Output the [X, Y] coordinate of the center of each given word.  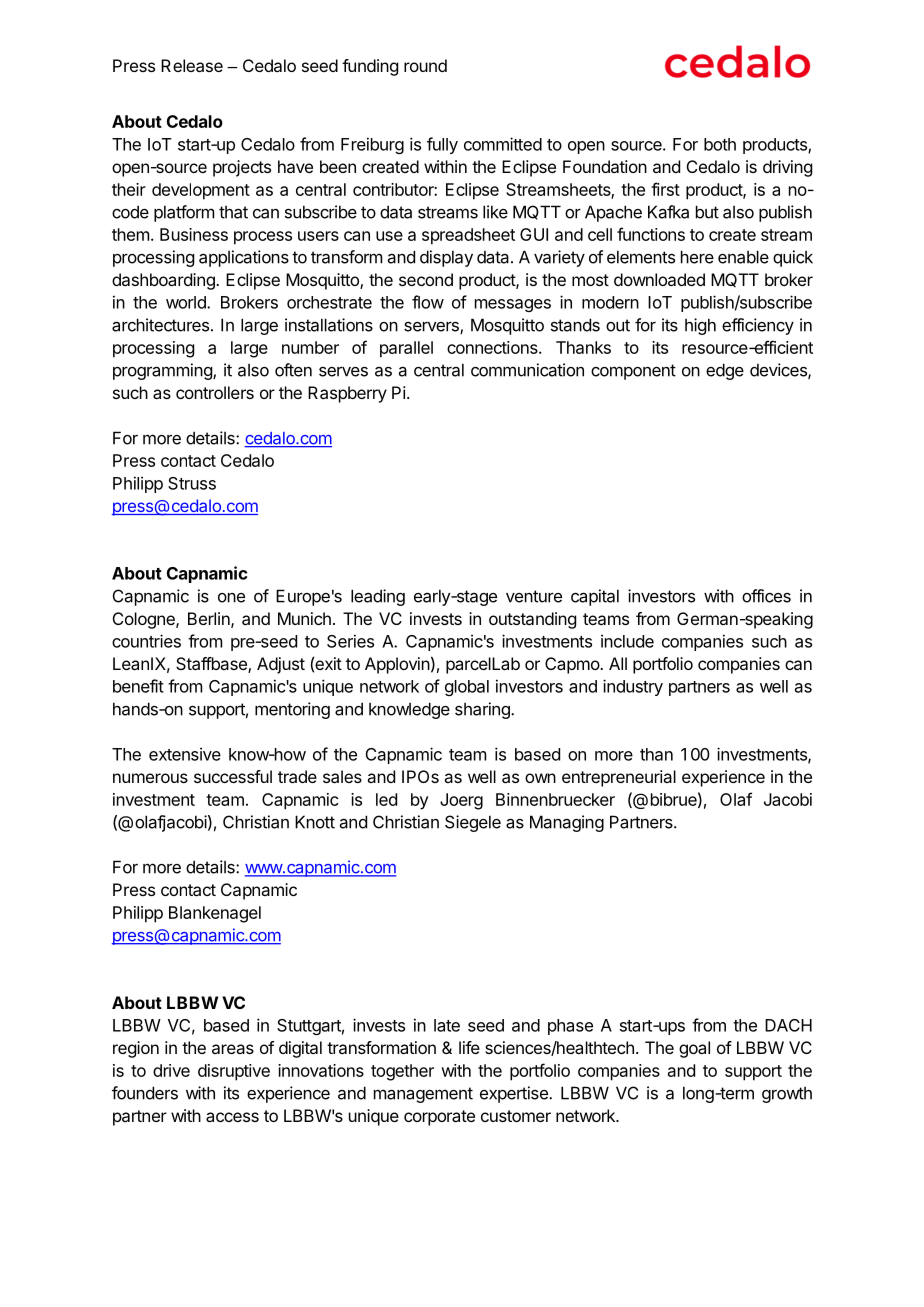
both [720, 144]
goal [694, 1049]
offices [766, 596]
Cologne [145, 620]
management [423, 1095]
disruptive [234, 1072]
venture [534, 596]
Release [192, 65]
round [425, 65]
